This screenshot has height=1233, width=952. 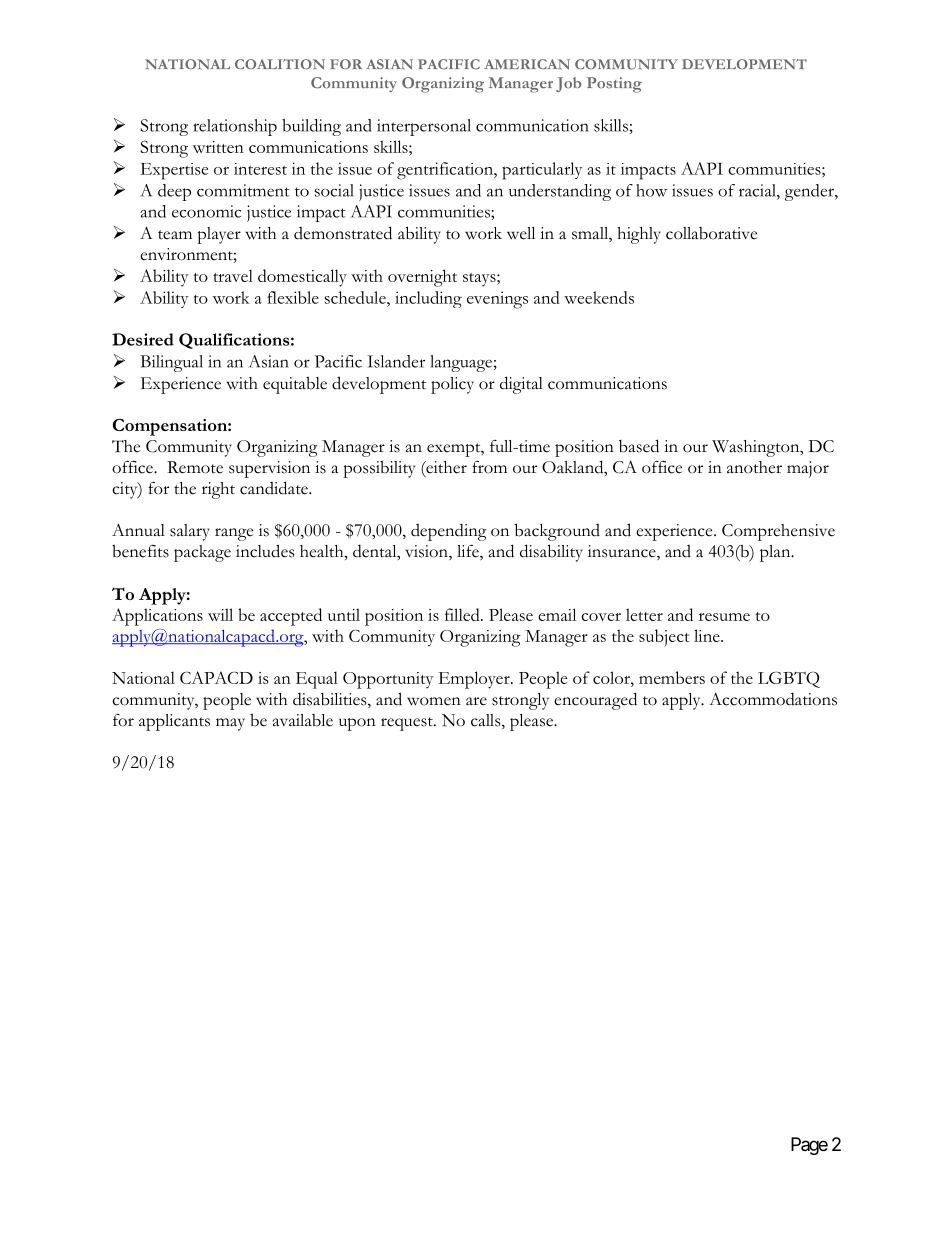 What do you see at coordinates (280, 64) in the screenshot?
I see `COALITION` at bounding box center [280, 64].
